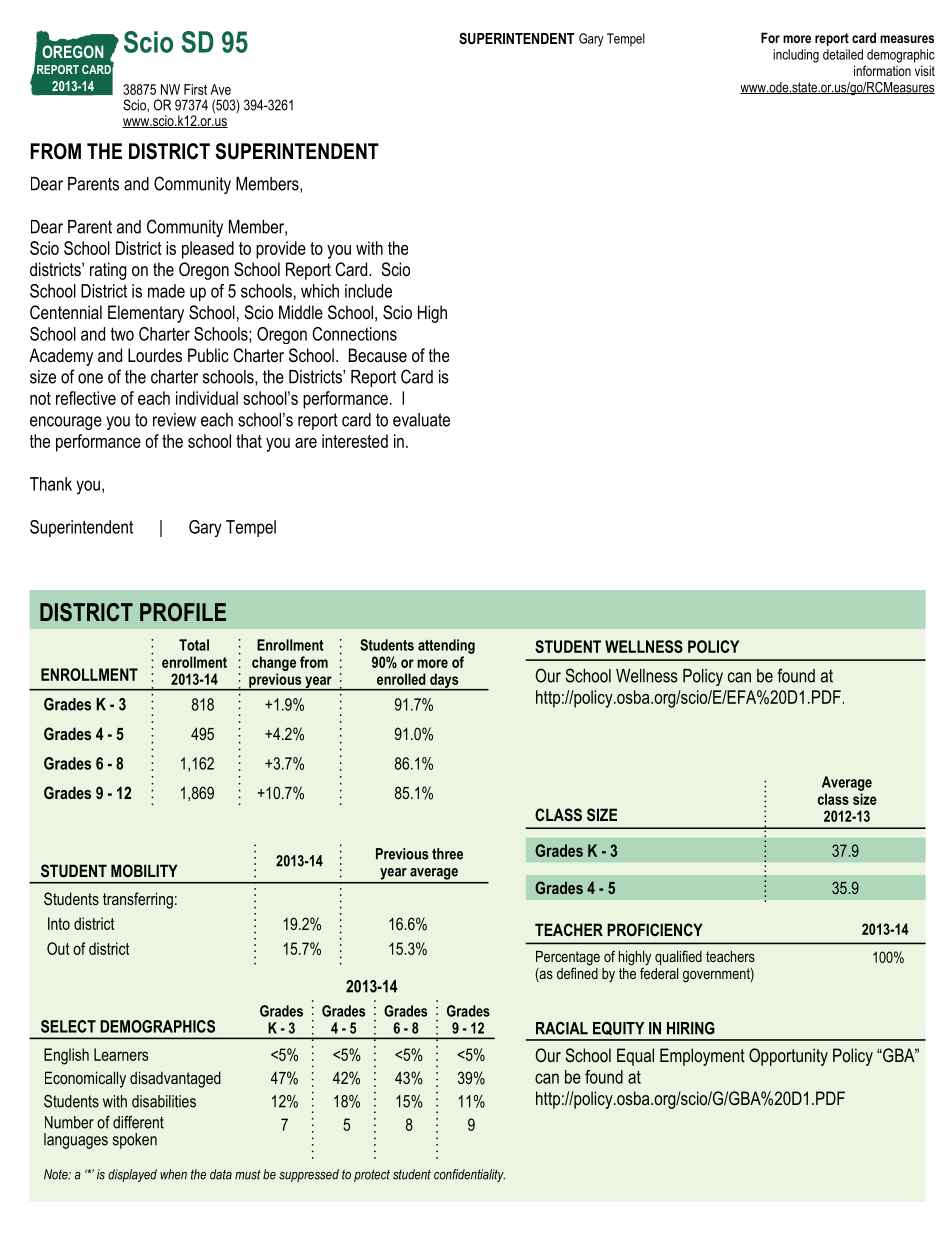  What do you see at coordinates (183, 612) in the page?
I see `PROFILE` at bounding box center [183, 612].
